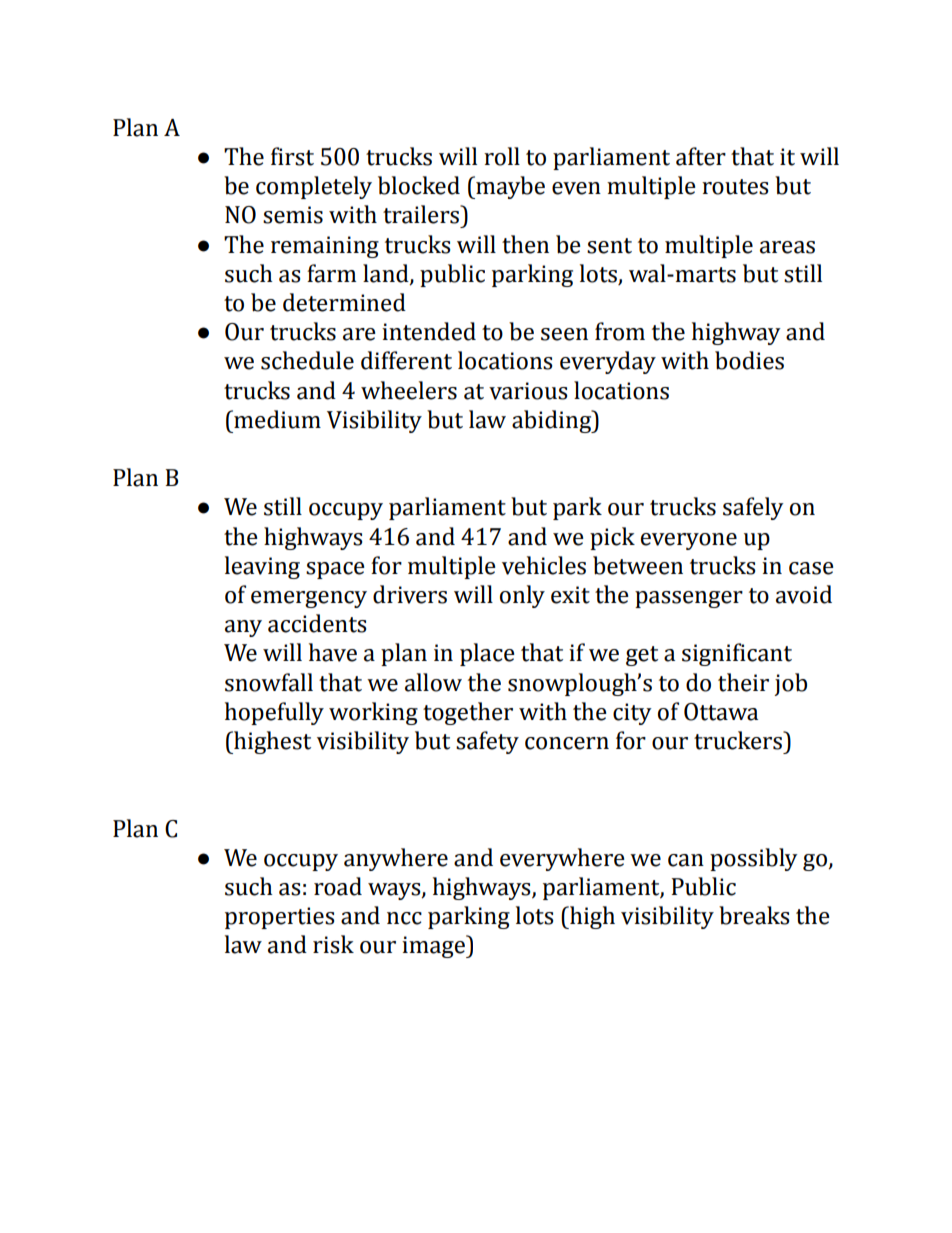  What do you see at coordinates (522, 596) in the screenshot?
I see `only` at bounding box center [522, 596].
